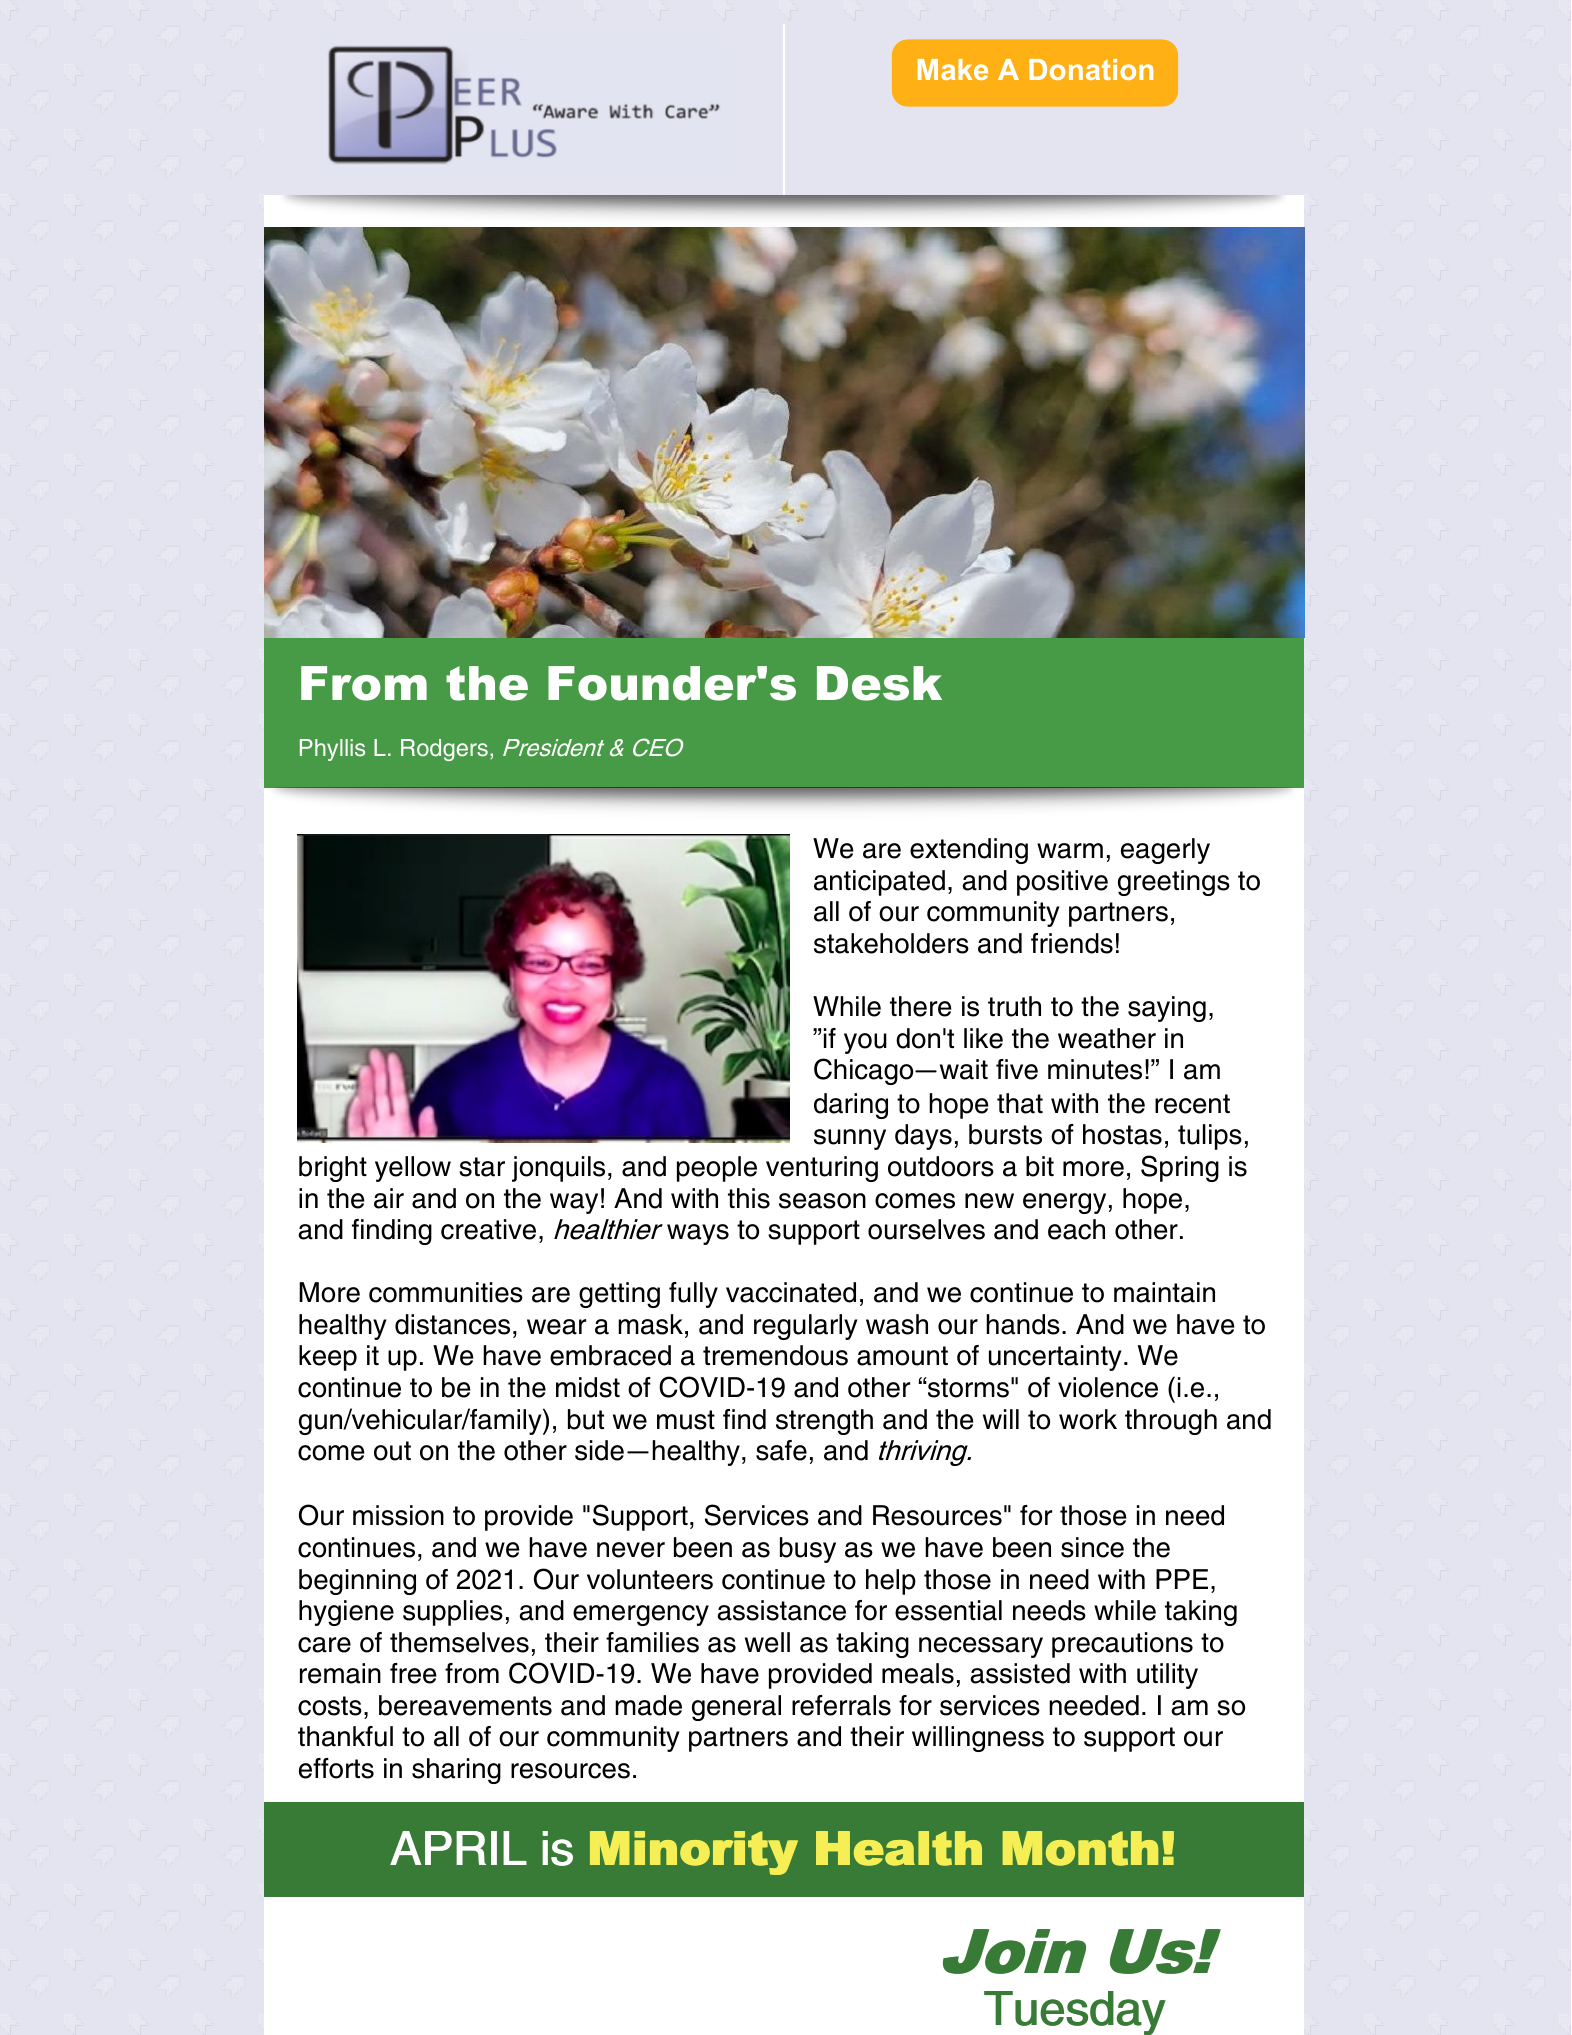 The width and height of the document is (1572, 2035). I want to click on Minority, so click(694, 1853).
